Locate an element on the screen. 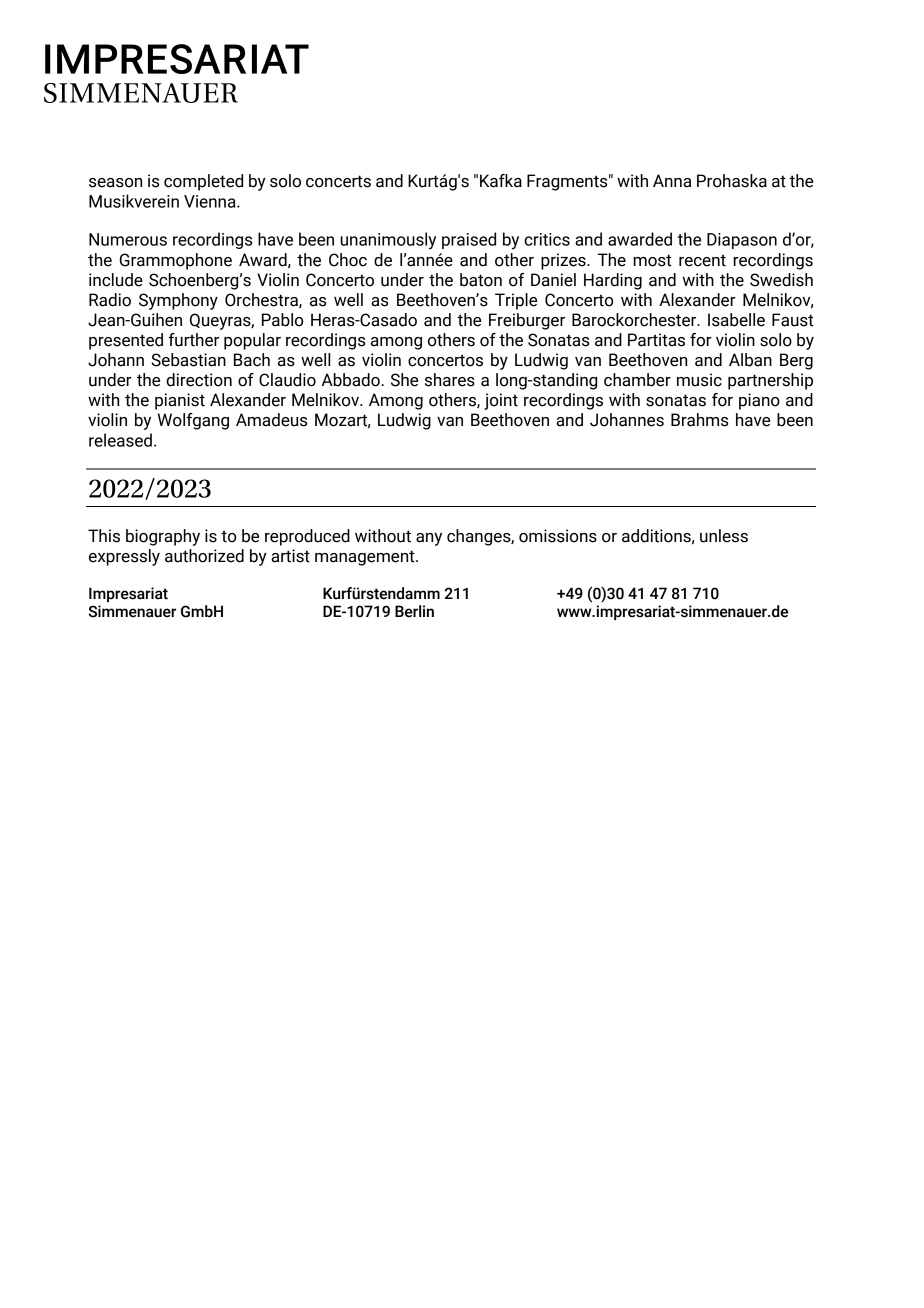 Image resolution: width=924 pixels, height=1308 pixels. Anna is located at coordinates (672, 181).
